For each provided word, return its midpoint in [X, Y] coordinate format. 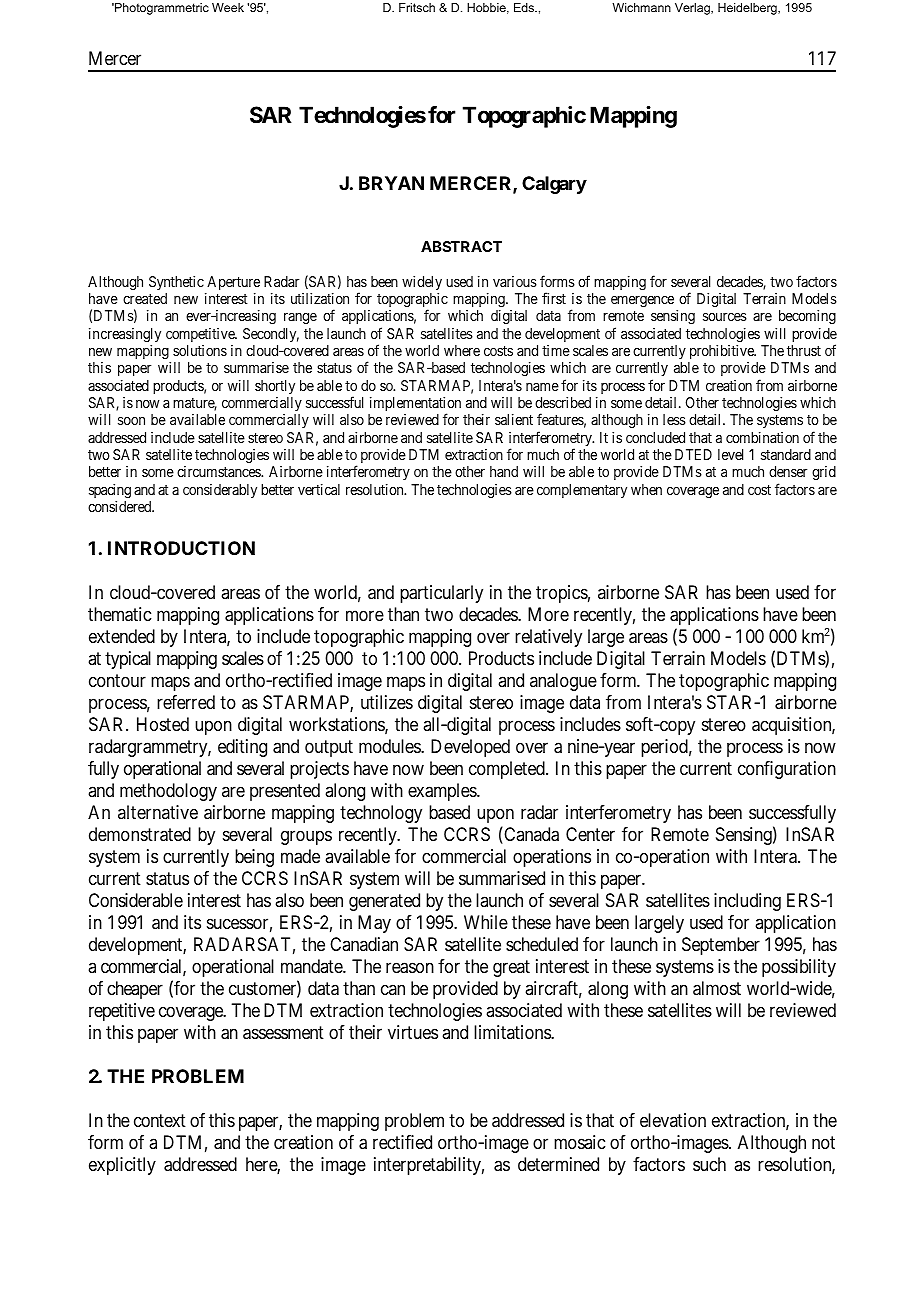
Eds [525, 7]
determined [558, 1164]
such [709, 1164]
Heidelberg [748, 9]
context [160, 1120]
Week [228, 7]
